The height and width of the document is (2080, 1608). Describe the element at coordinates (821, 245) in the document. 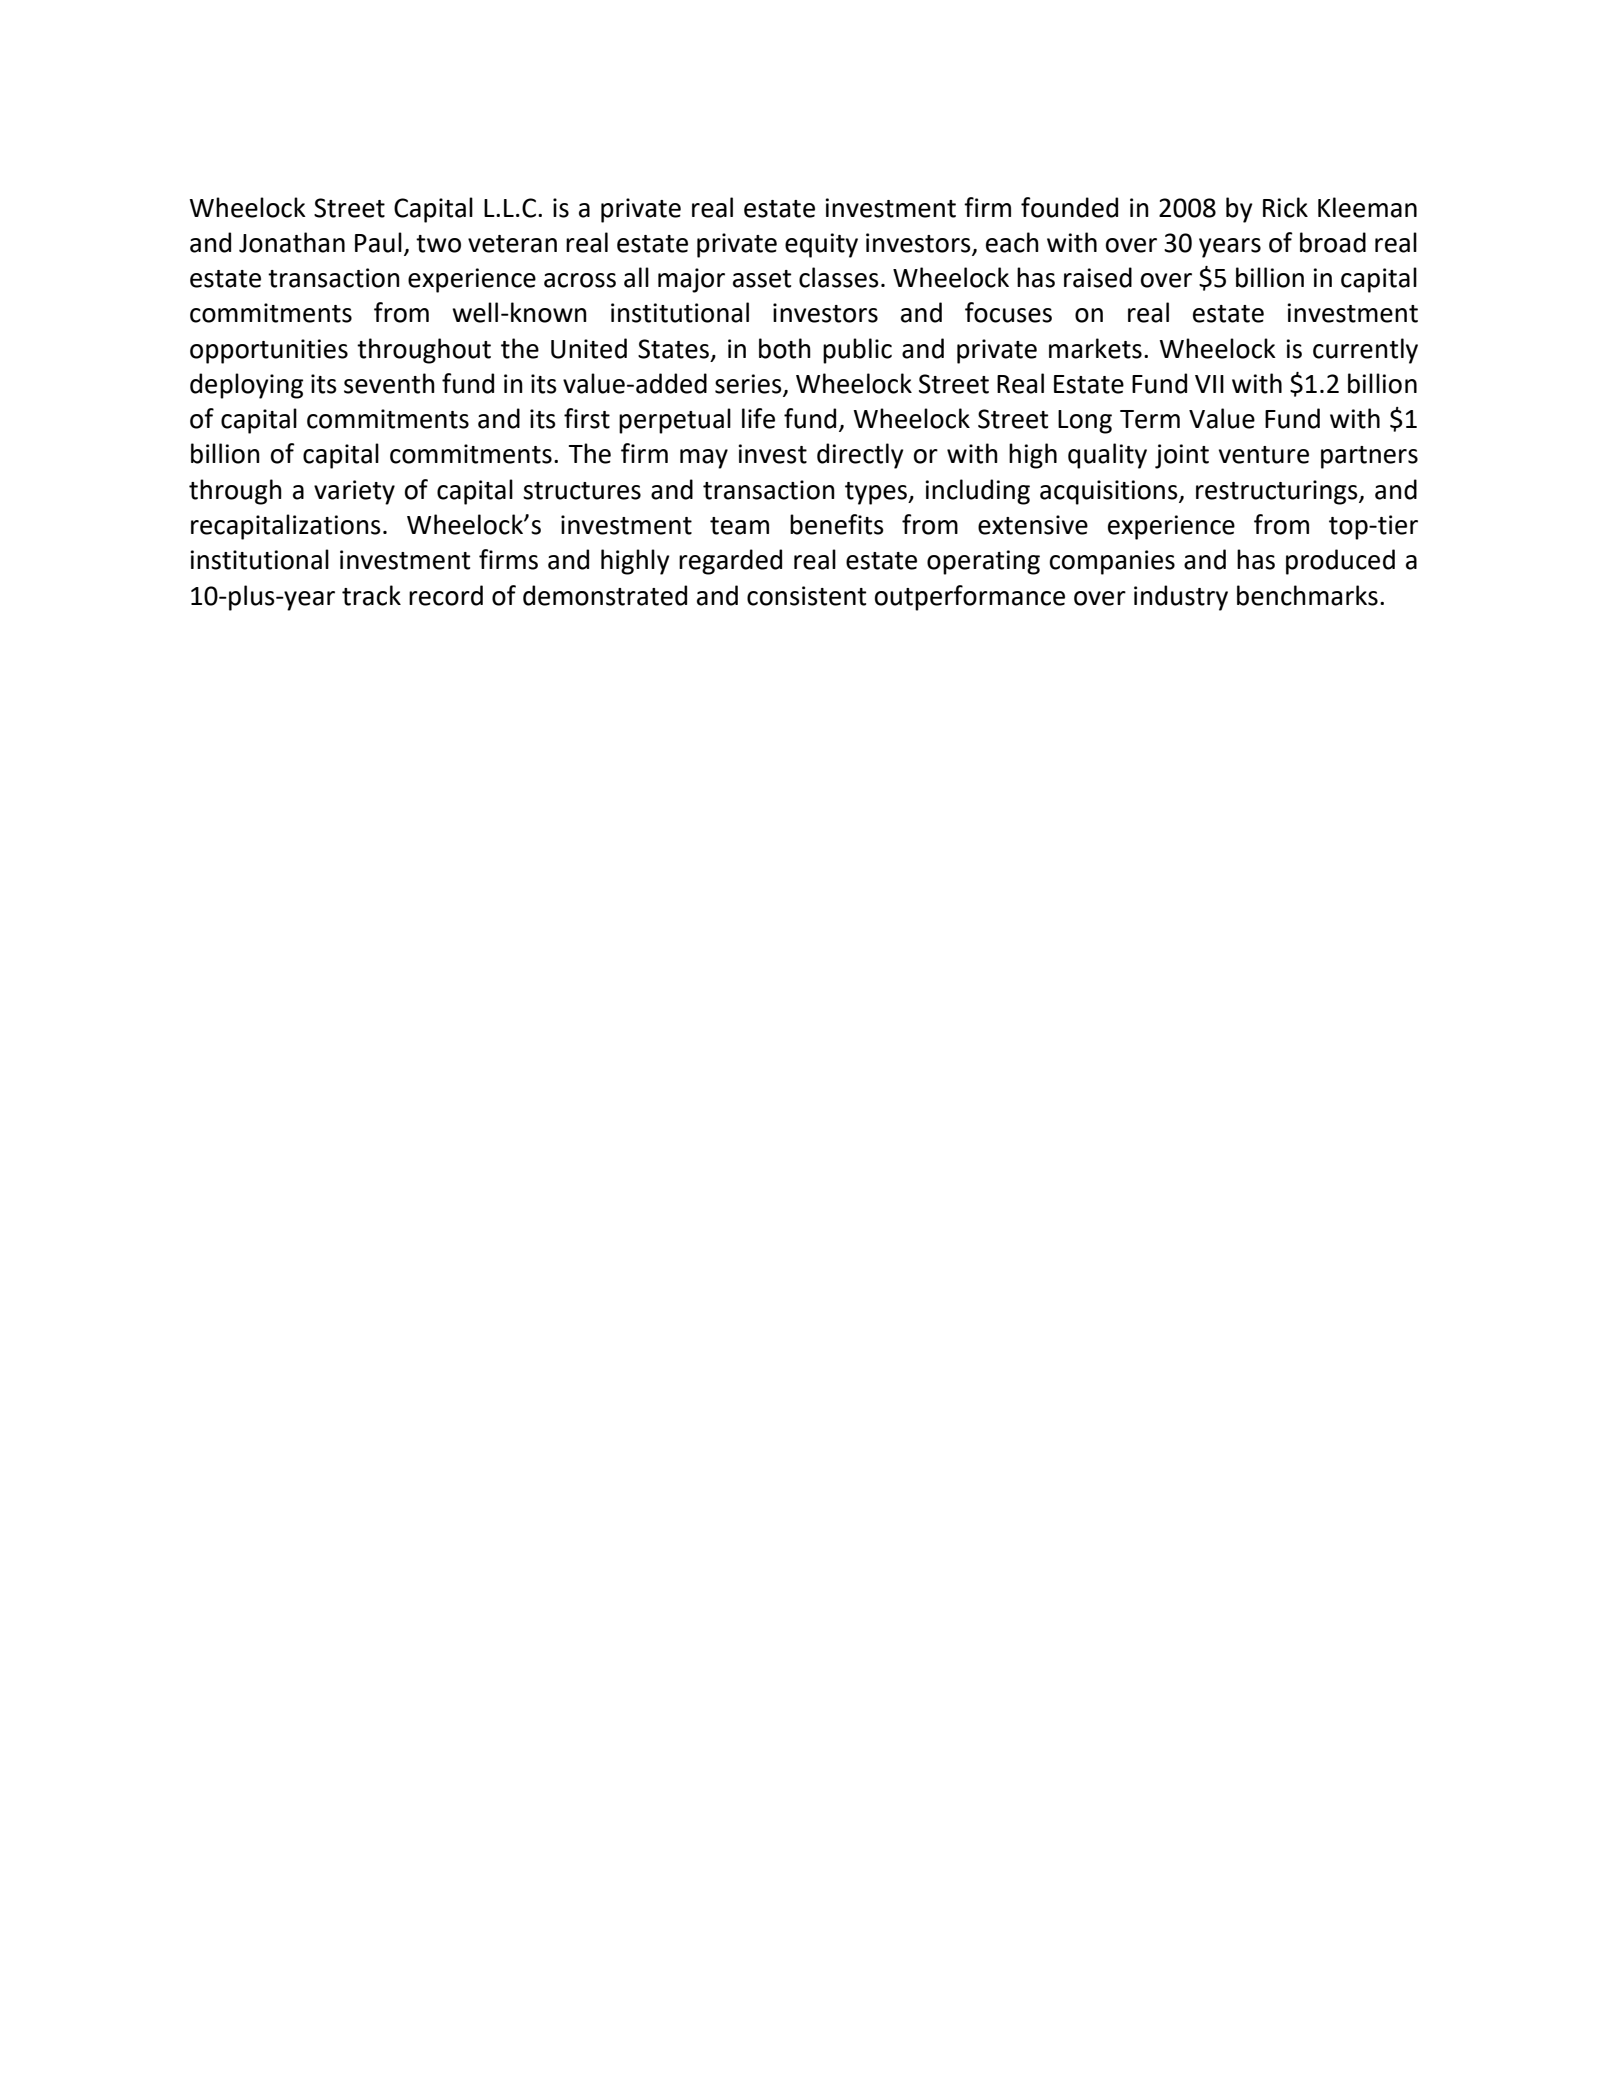

I see `equity` at that location.
